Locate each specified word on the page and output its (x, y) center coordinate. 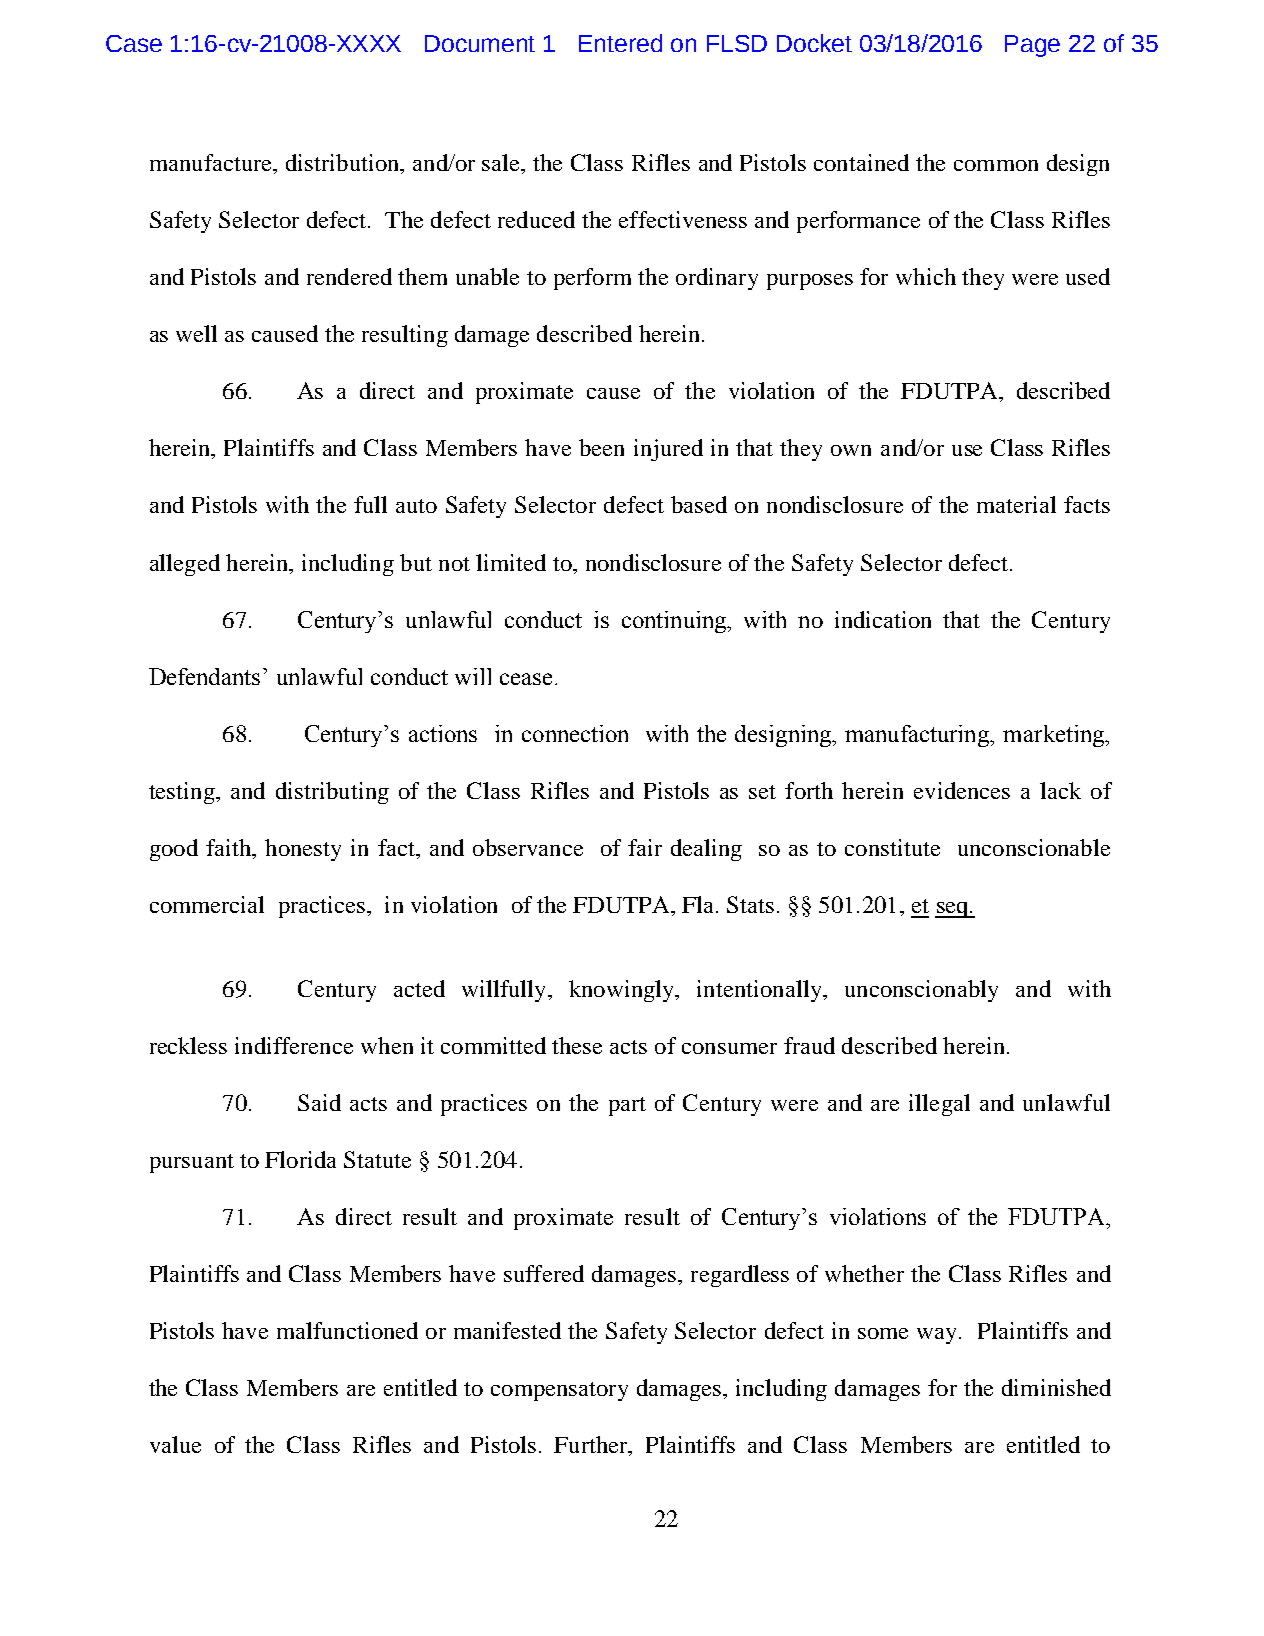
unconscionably (921, 991)
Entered (620, 43)
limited (511, 562)
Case (134, 43)
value (175, 1444)
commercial (207, 904)
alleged (185, 565)
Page (1032, 46)
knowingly (623, 991)
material (1016, 504)
